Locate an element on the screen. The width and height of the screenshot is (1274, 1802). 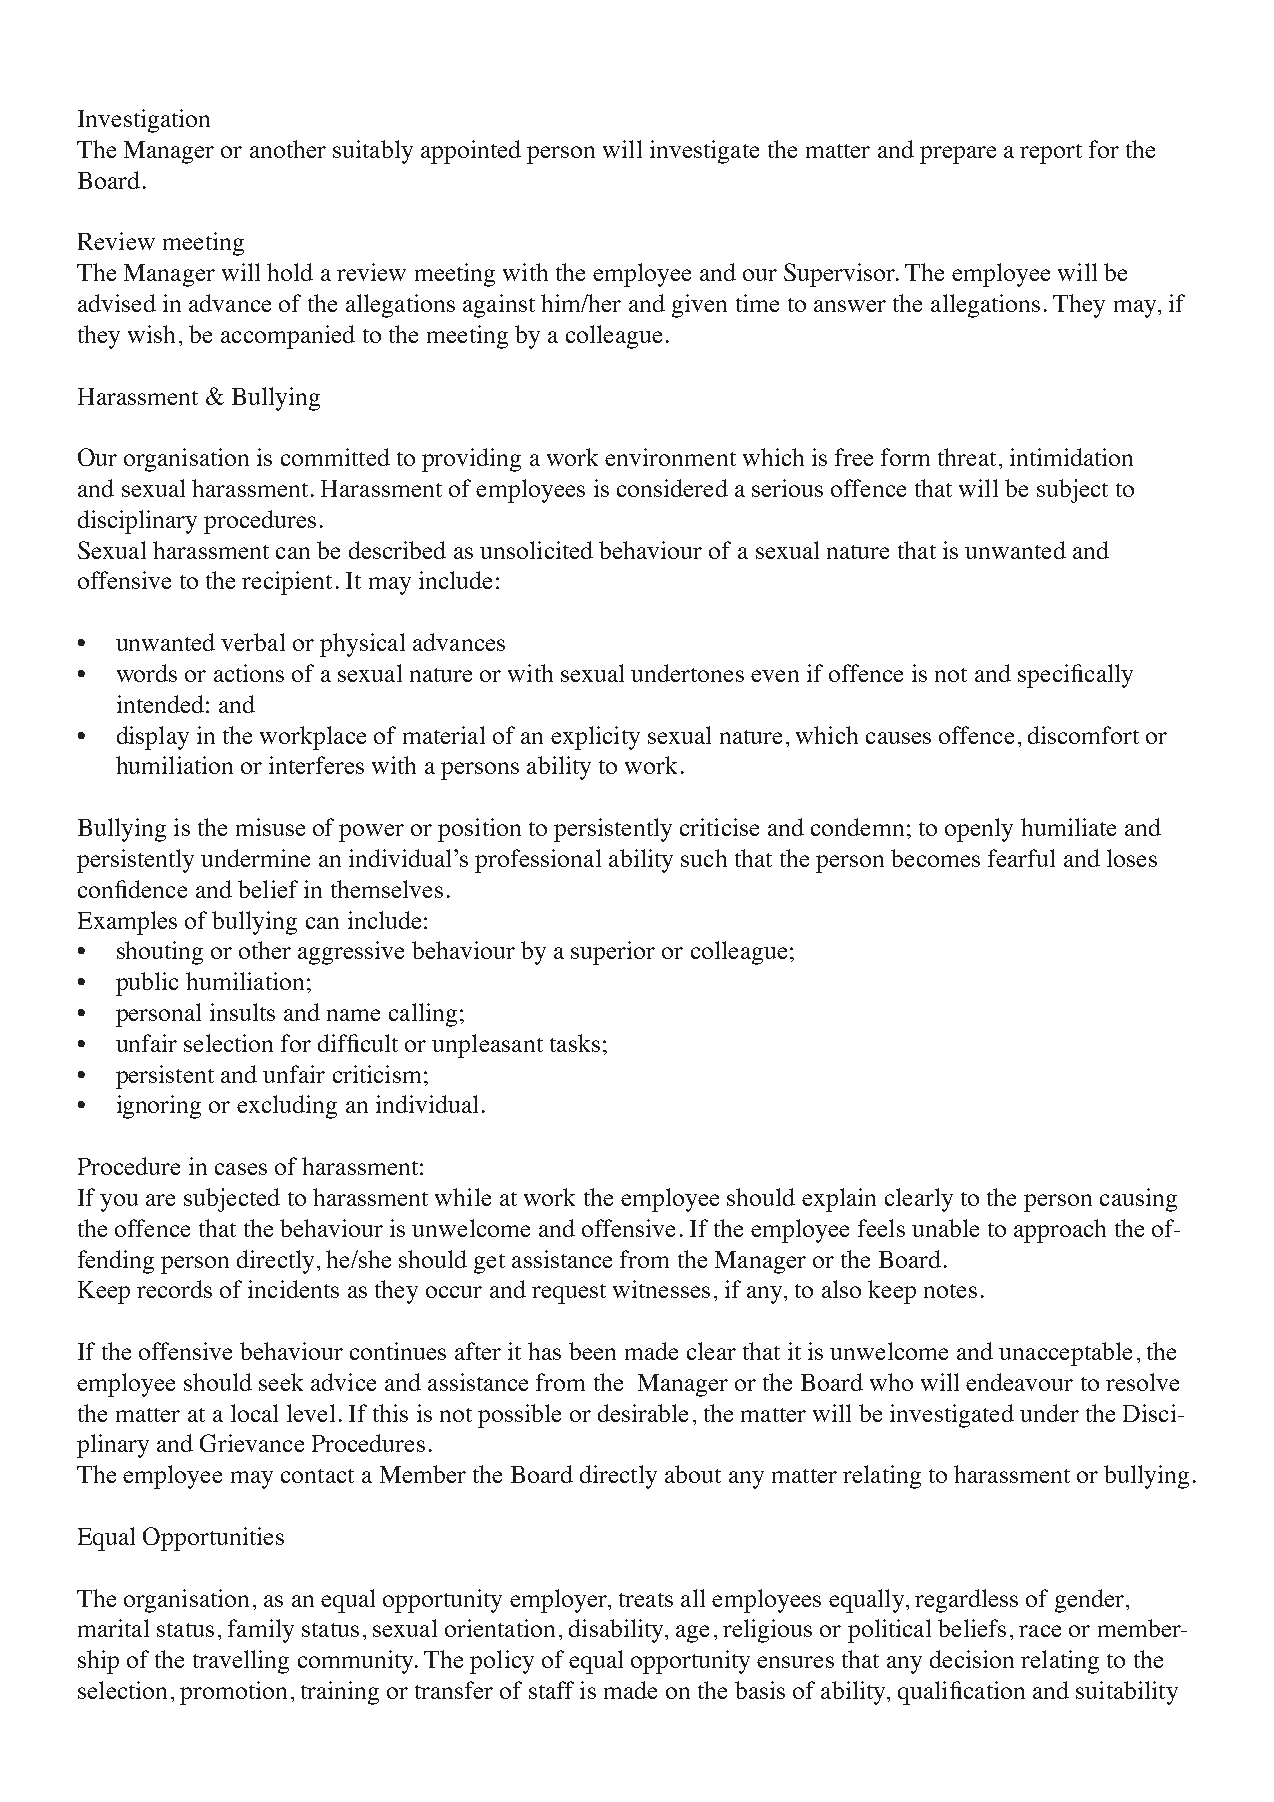
report is located at coordinates (1051, 154).
